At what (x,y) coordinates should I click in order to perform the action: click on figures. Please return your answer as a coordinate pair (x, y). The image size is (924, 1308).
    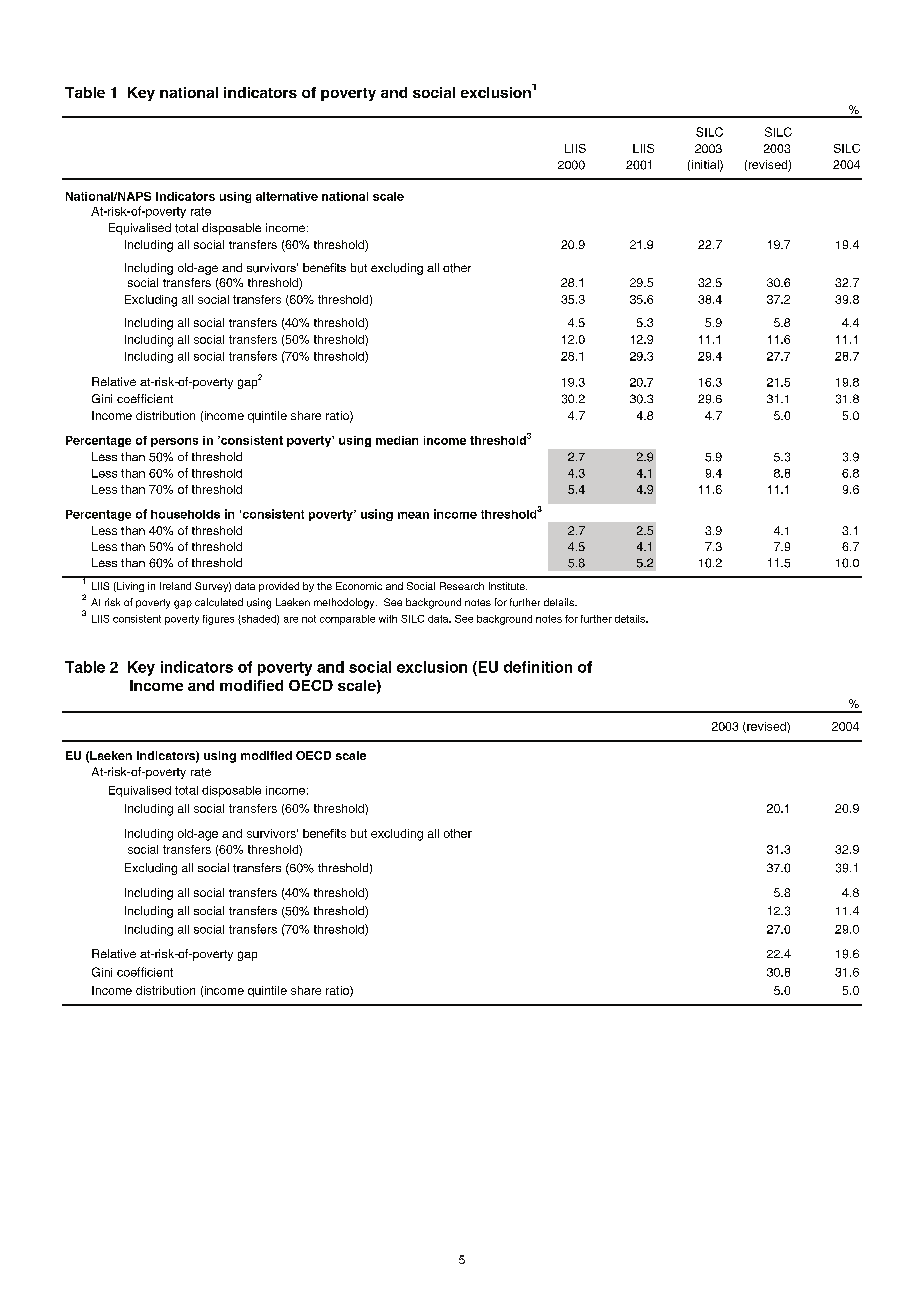
    Looking at the image, I should click on (218, 620).
